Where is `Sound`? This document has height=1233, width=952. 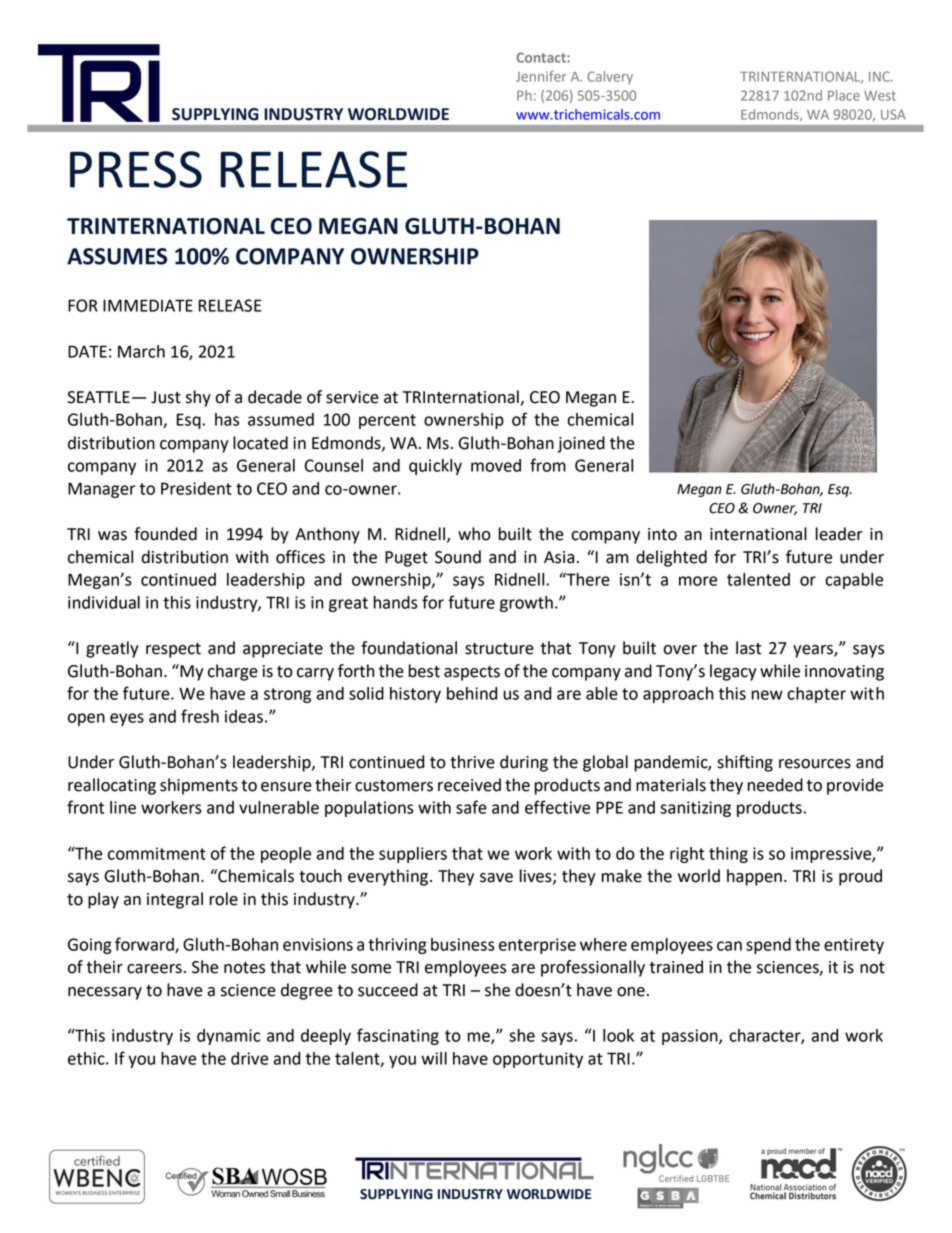
Sound is located at coordinates (458, 557).
